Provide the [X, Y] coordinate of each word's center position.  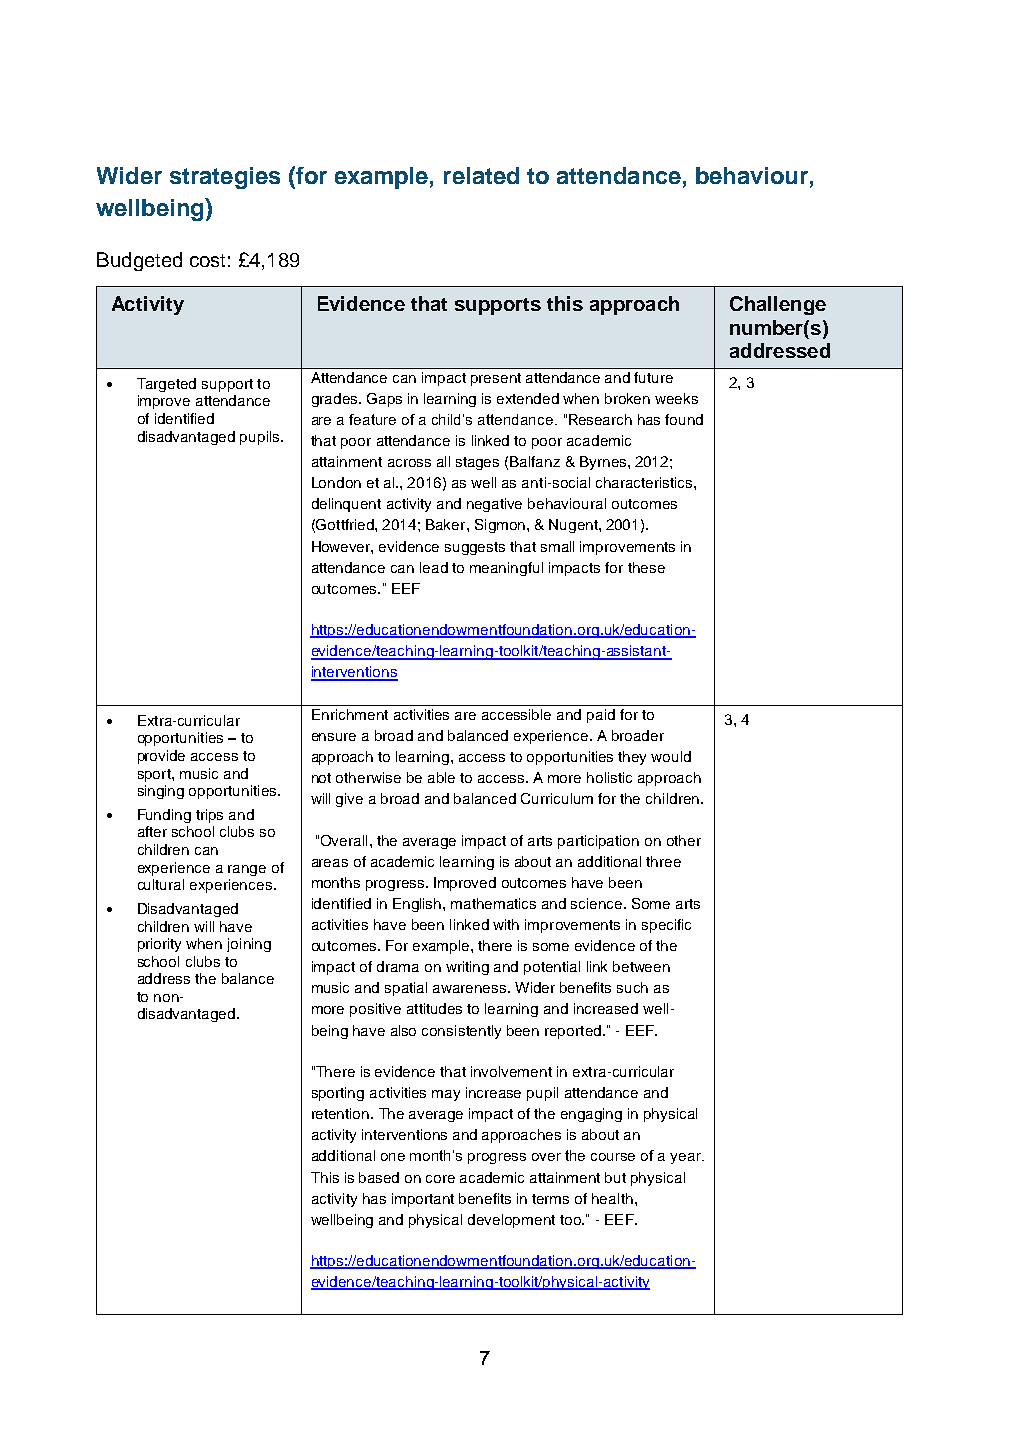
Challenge [778, 305]
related [481, 175]
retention [342, 1113]
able [441, 777]
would [671, 756]
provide [161, 757]
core [440, 1179]
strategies [225, 178]
